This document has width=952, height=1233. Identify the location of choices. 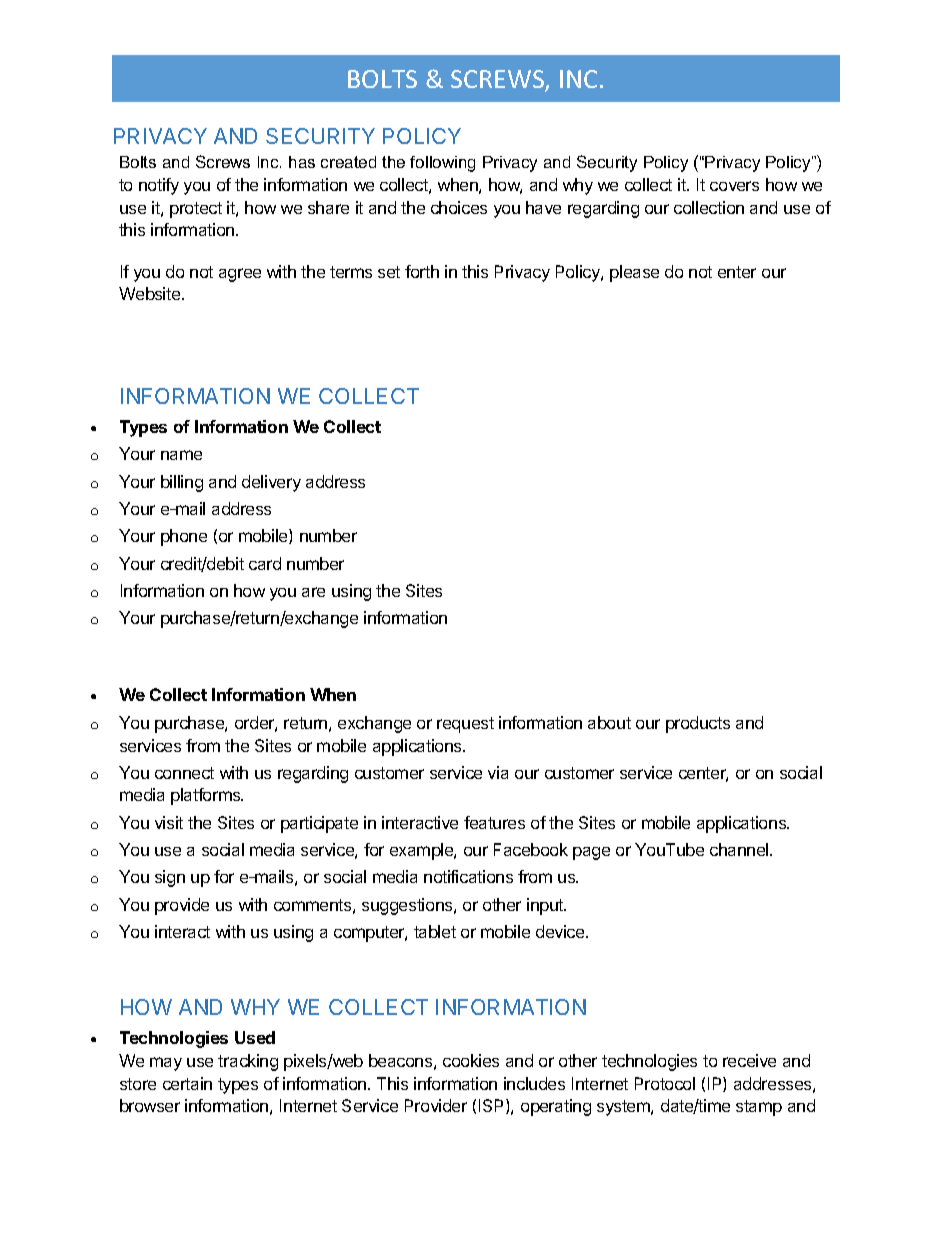
(459, 207).
